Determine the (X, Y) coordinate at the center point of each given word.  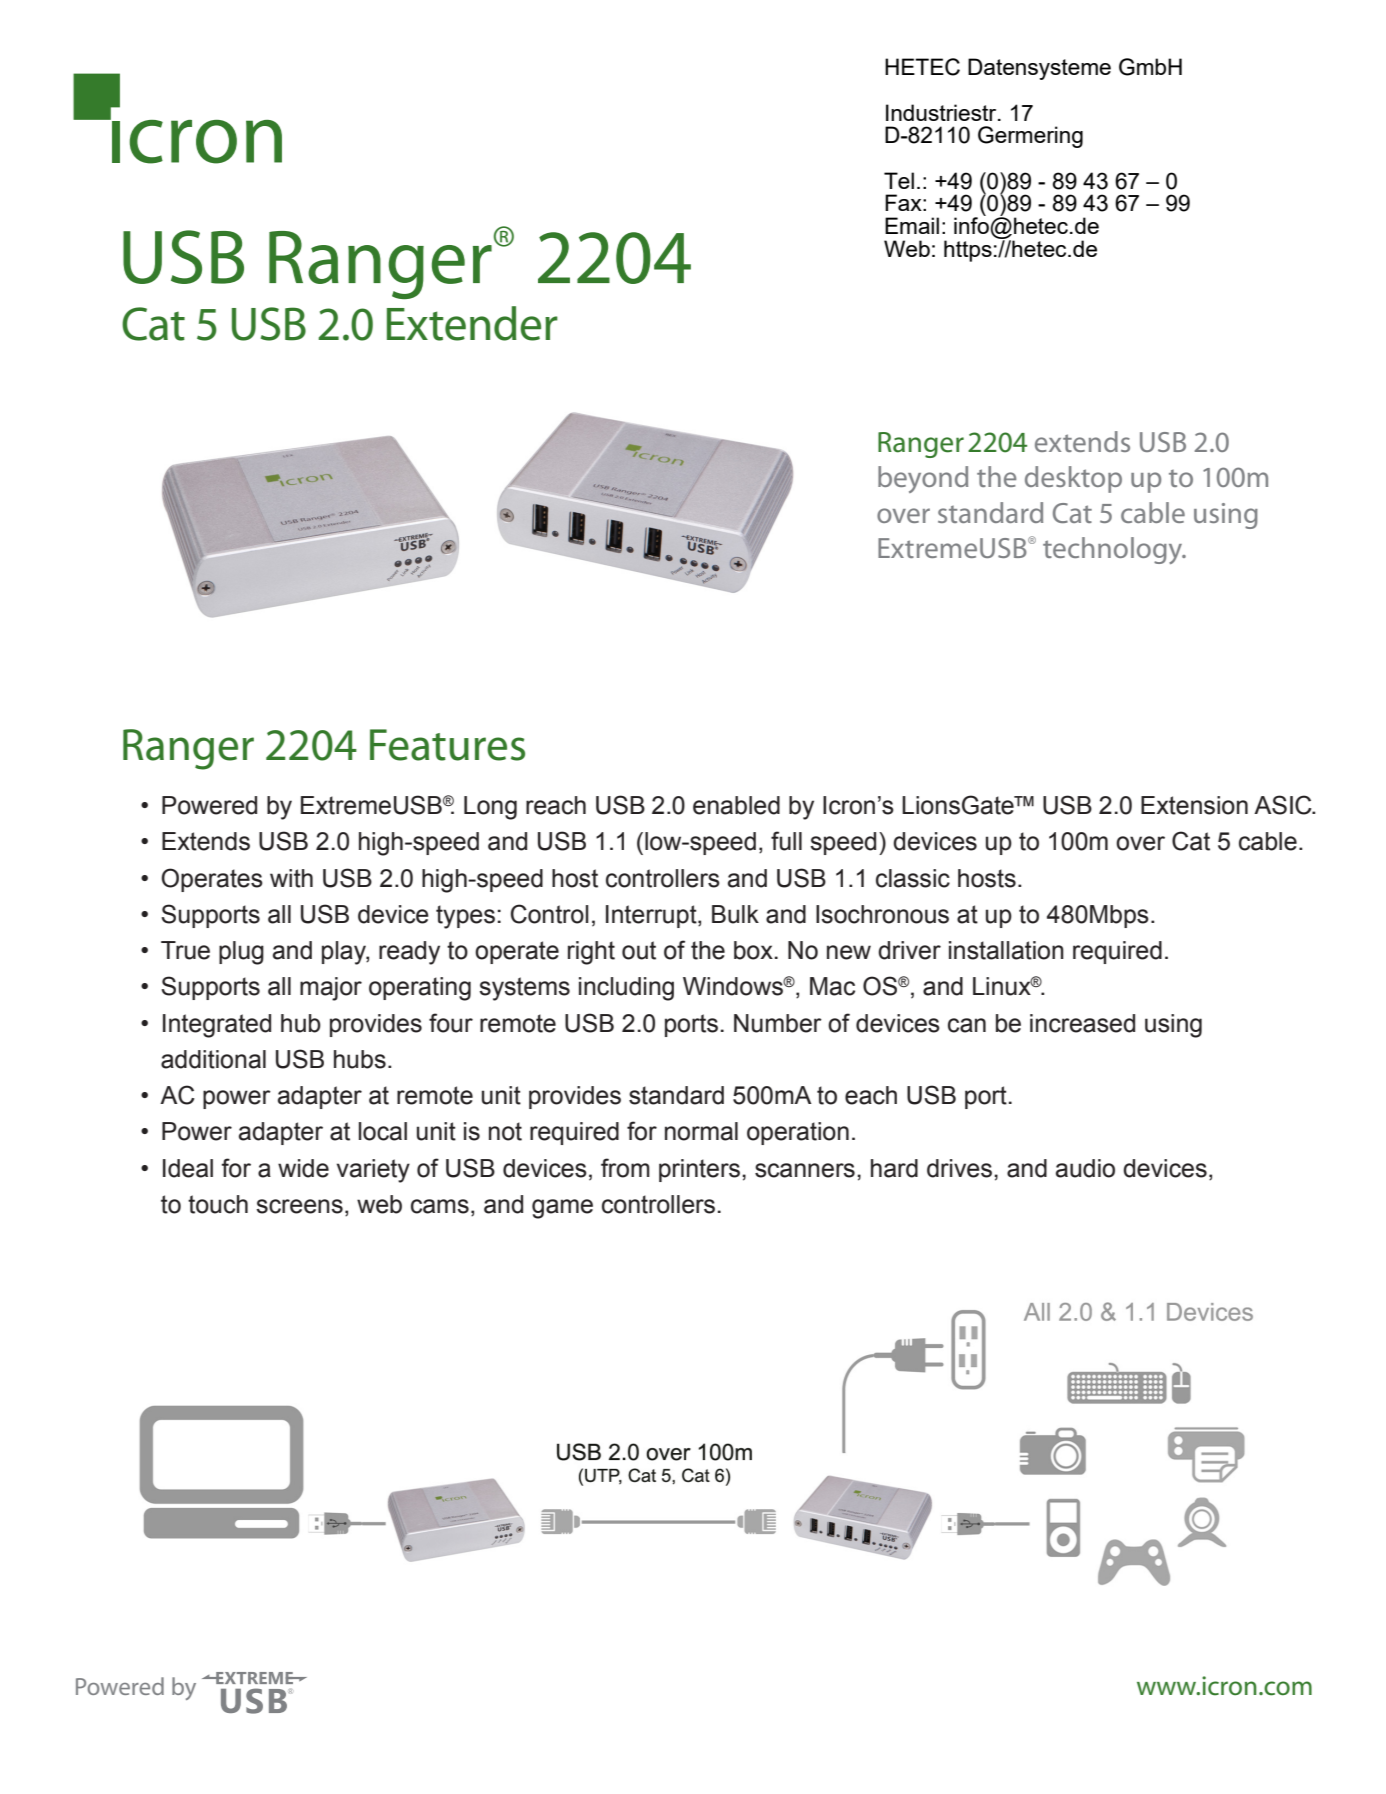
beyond (923, 479)
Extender (472, 323)
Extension (1194, 805)
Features (447, 745)
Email (912, 225)
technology (1114, 550)
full (786, 841)
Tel (899, 180)
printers (699, 1170)
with (291, 878)
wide (303, 1168)
